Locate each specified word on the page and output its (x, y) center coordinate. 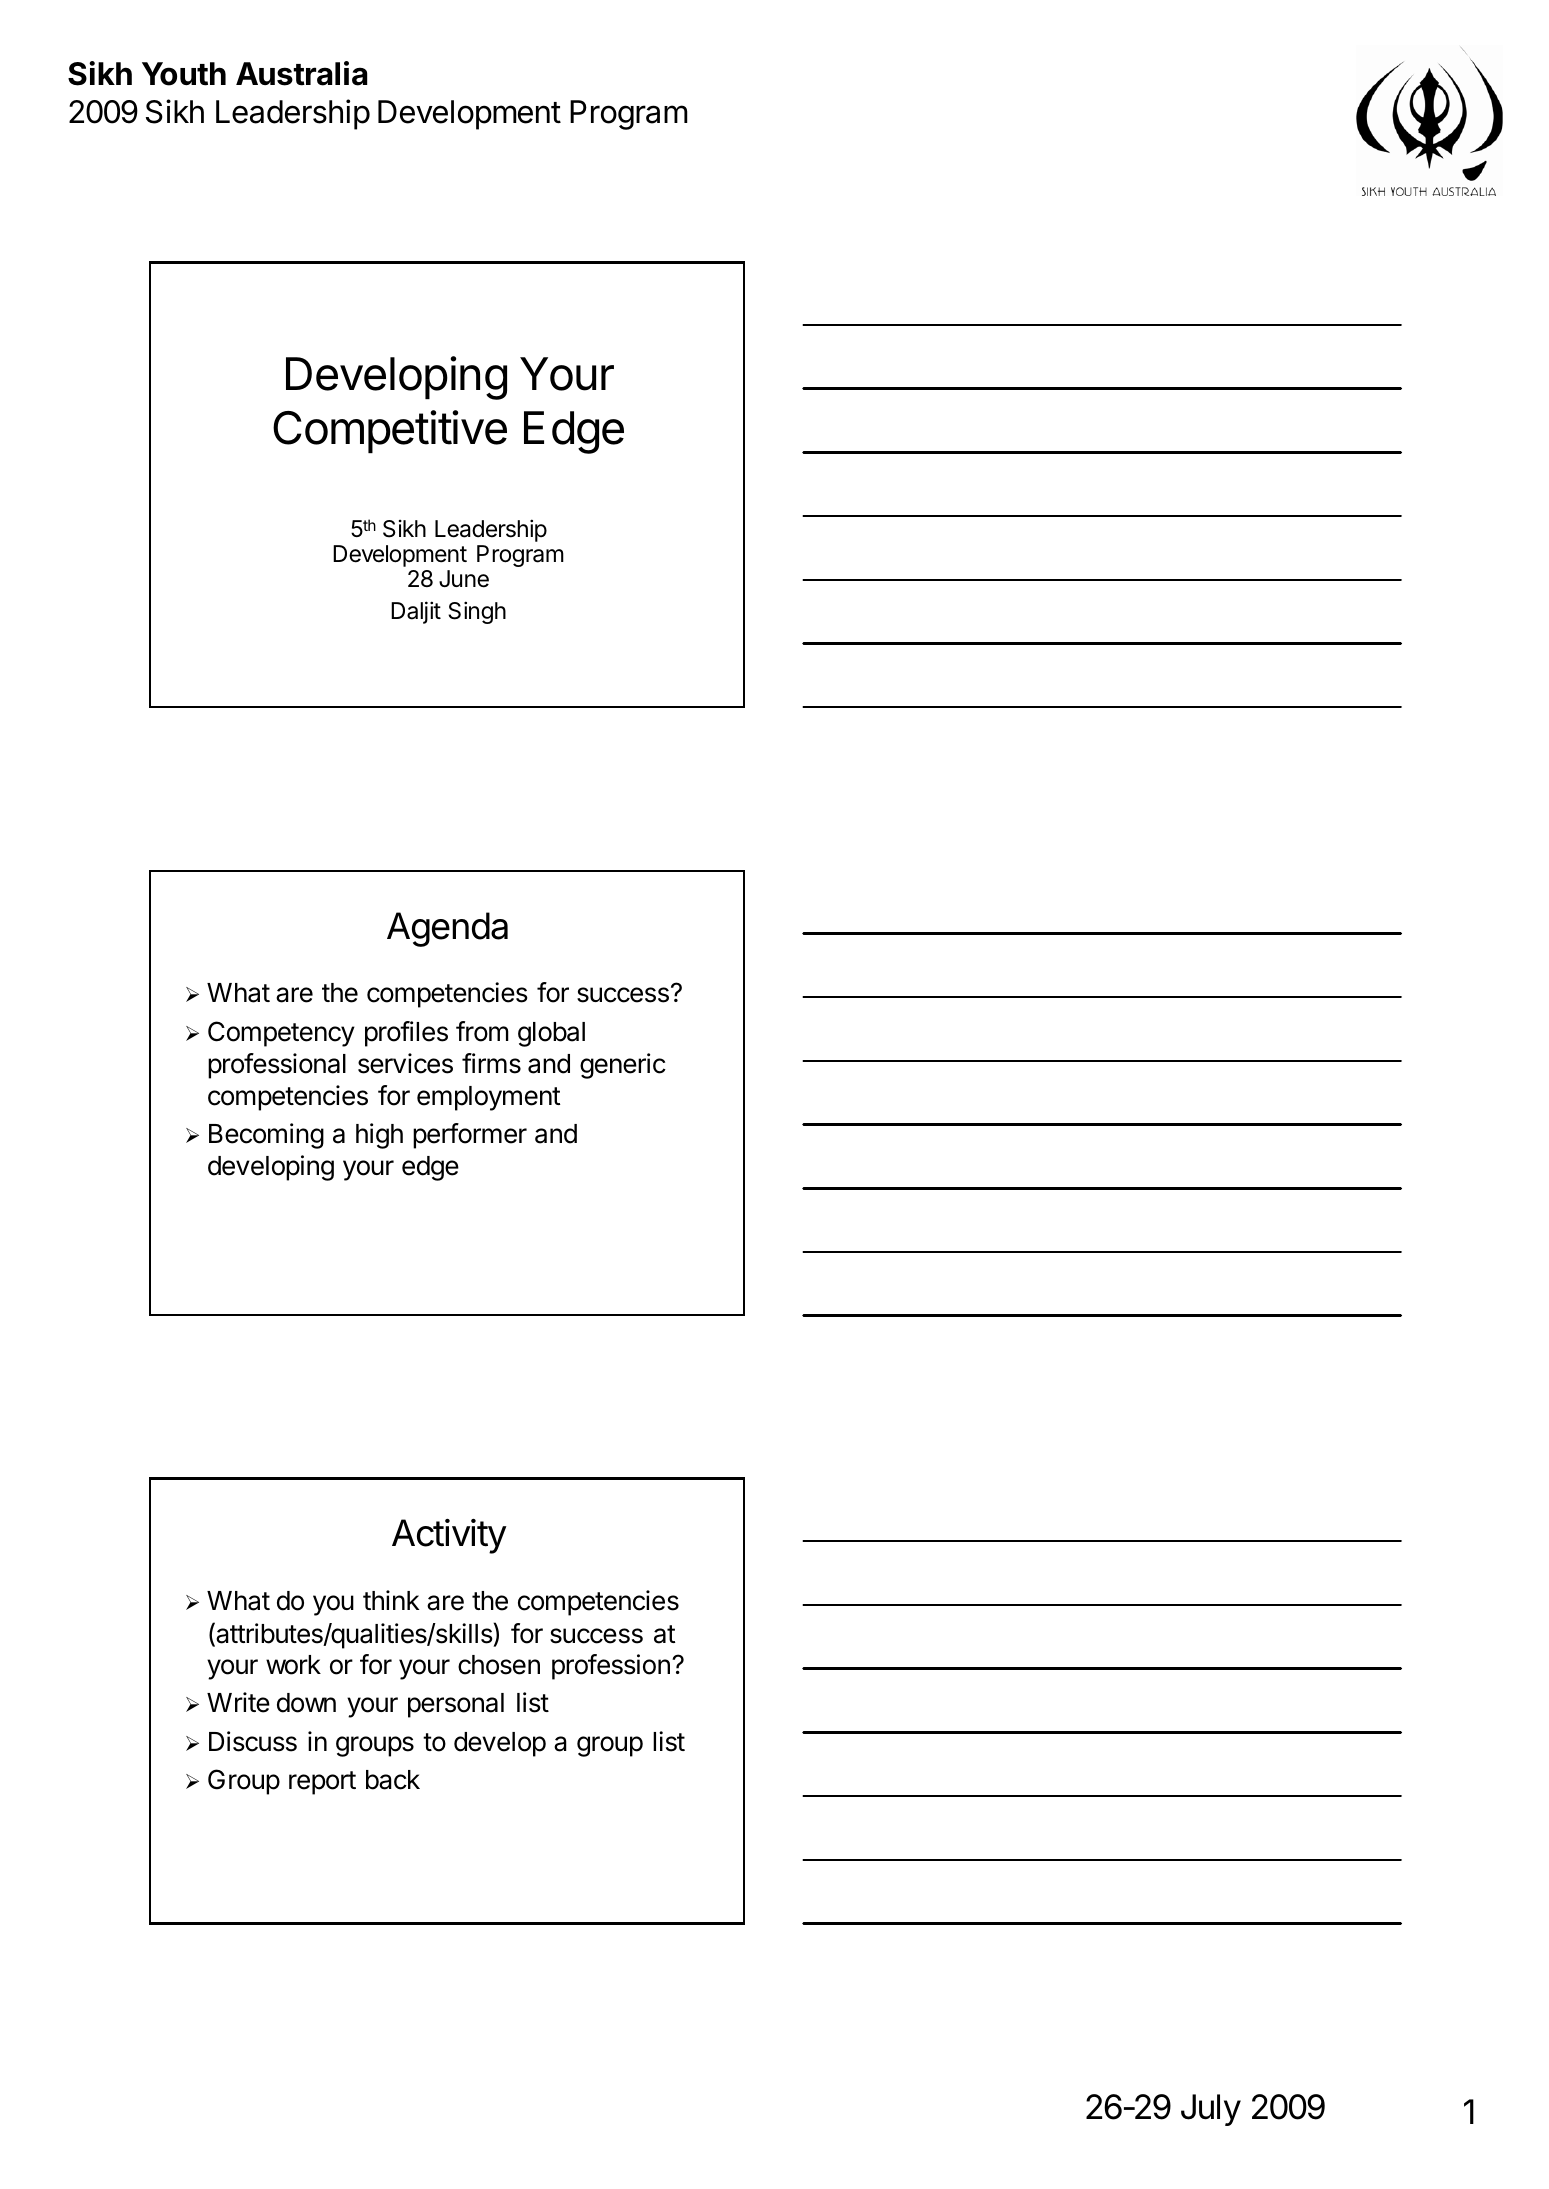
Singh (477, 612)
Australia (301, 73)
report (322, 1783)
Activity (449, 1536)
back (393, 1780)
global (551, 1034)
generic (623, 1066)
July (1211, 2110)
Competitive (390, 431)
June (464, 579)
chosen (499, 1665)
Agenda (447, 929)
